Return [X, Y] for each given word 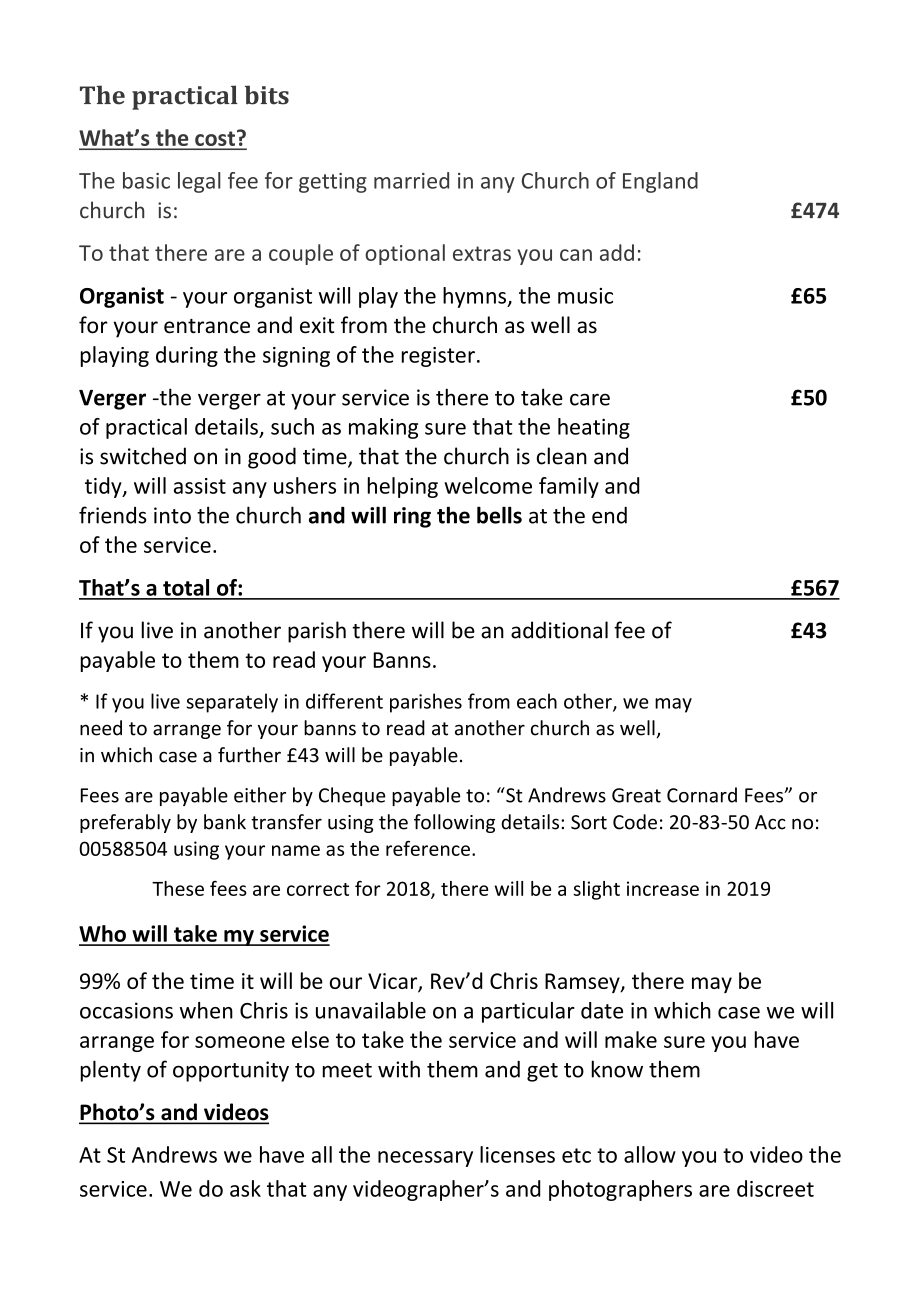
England [660, 182]
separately [232, 703]
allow [650, 1154]
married [411, 180]
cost [215, 140]
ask [245, 1188]
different [344, 701]
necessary [425, 1159]
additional [559, 630]
